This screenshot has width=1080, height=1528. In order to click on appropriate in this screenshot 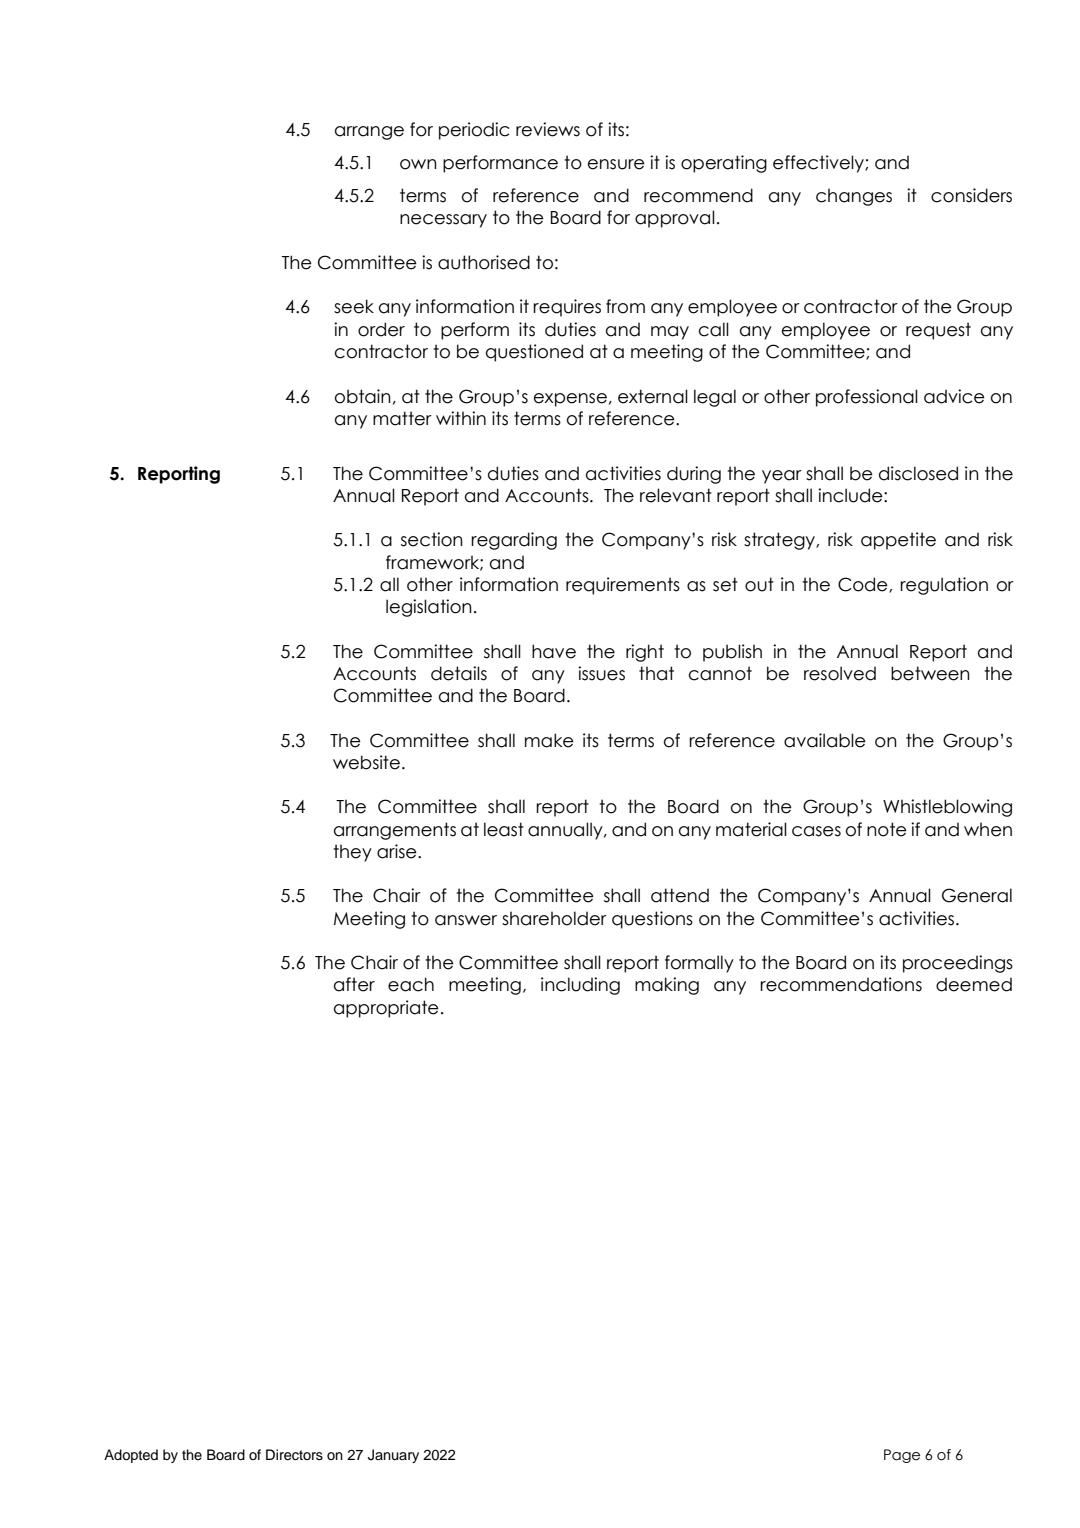, I will do `click(386, 1009)`.
